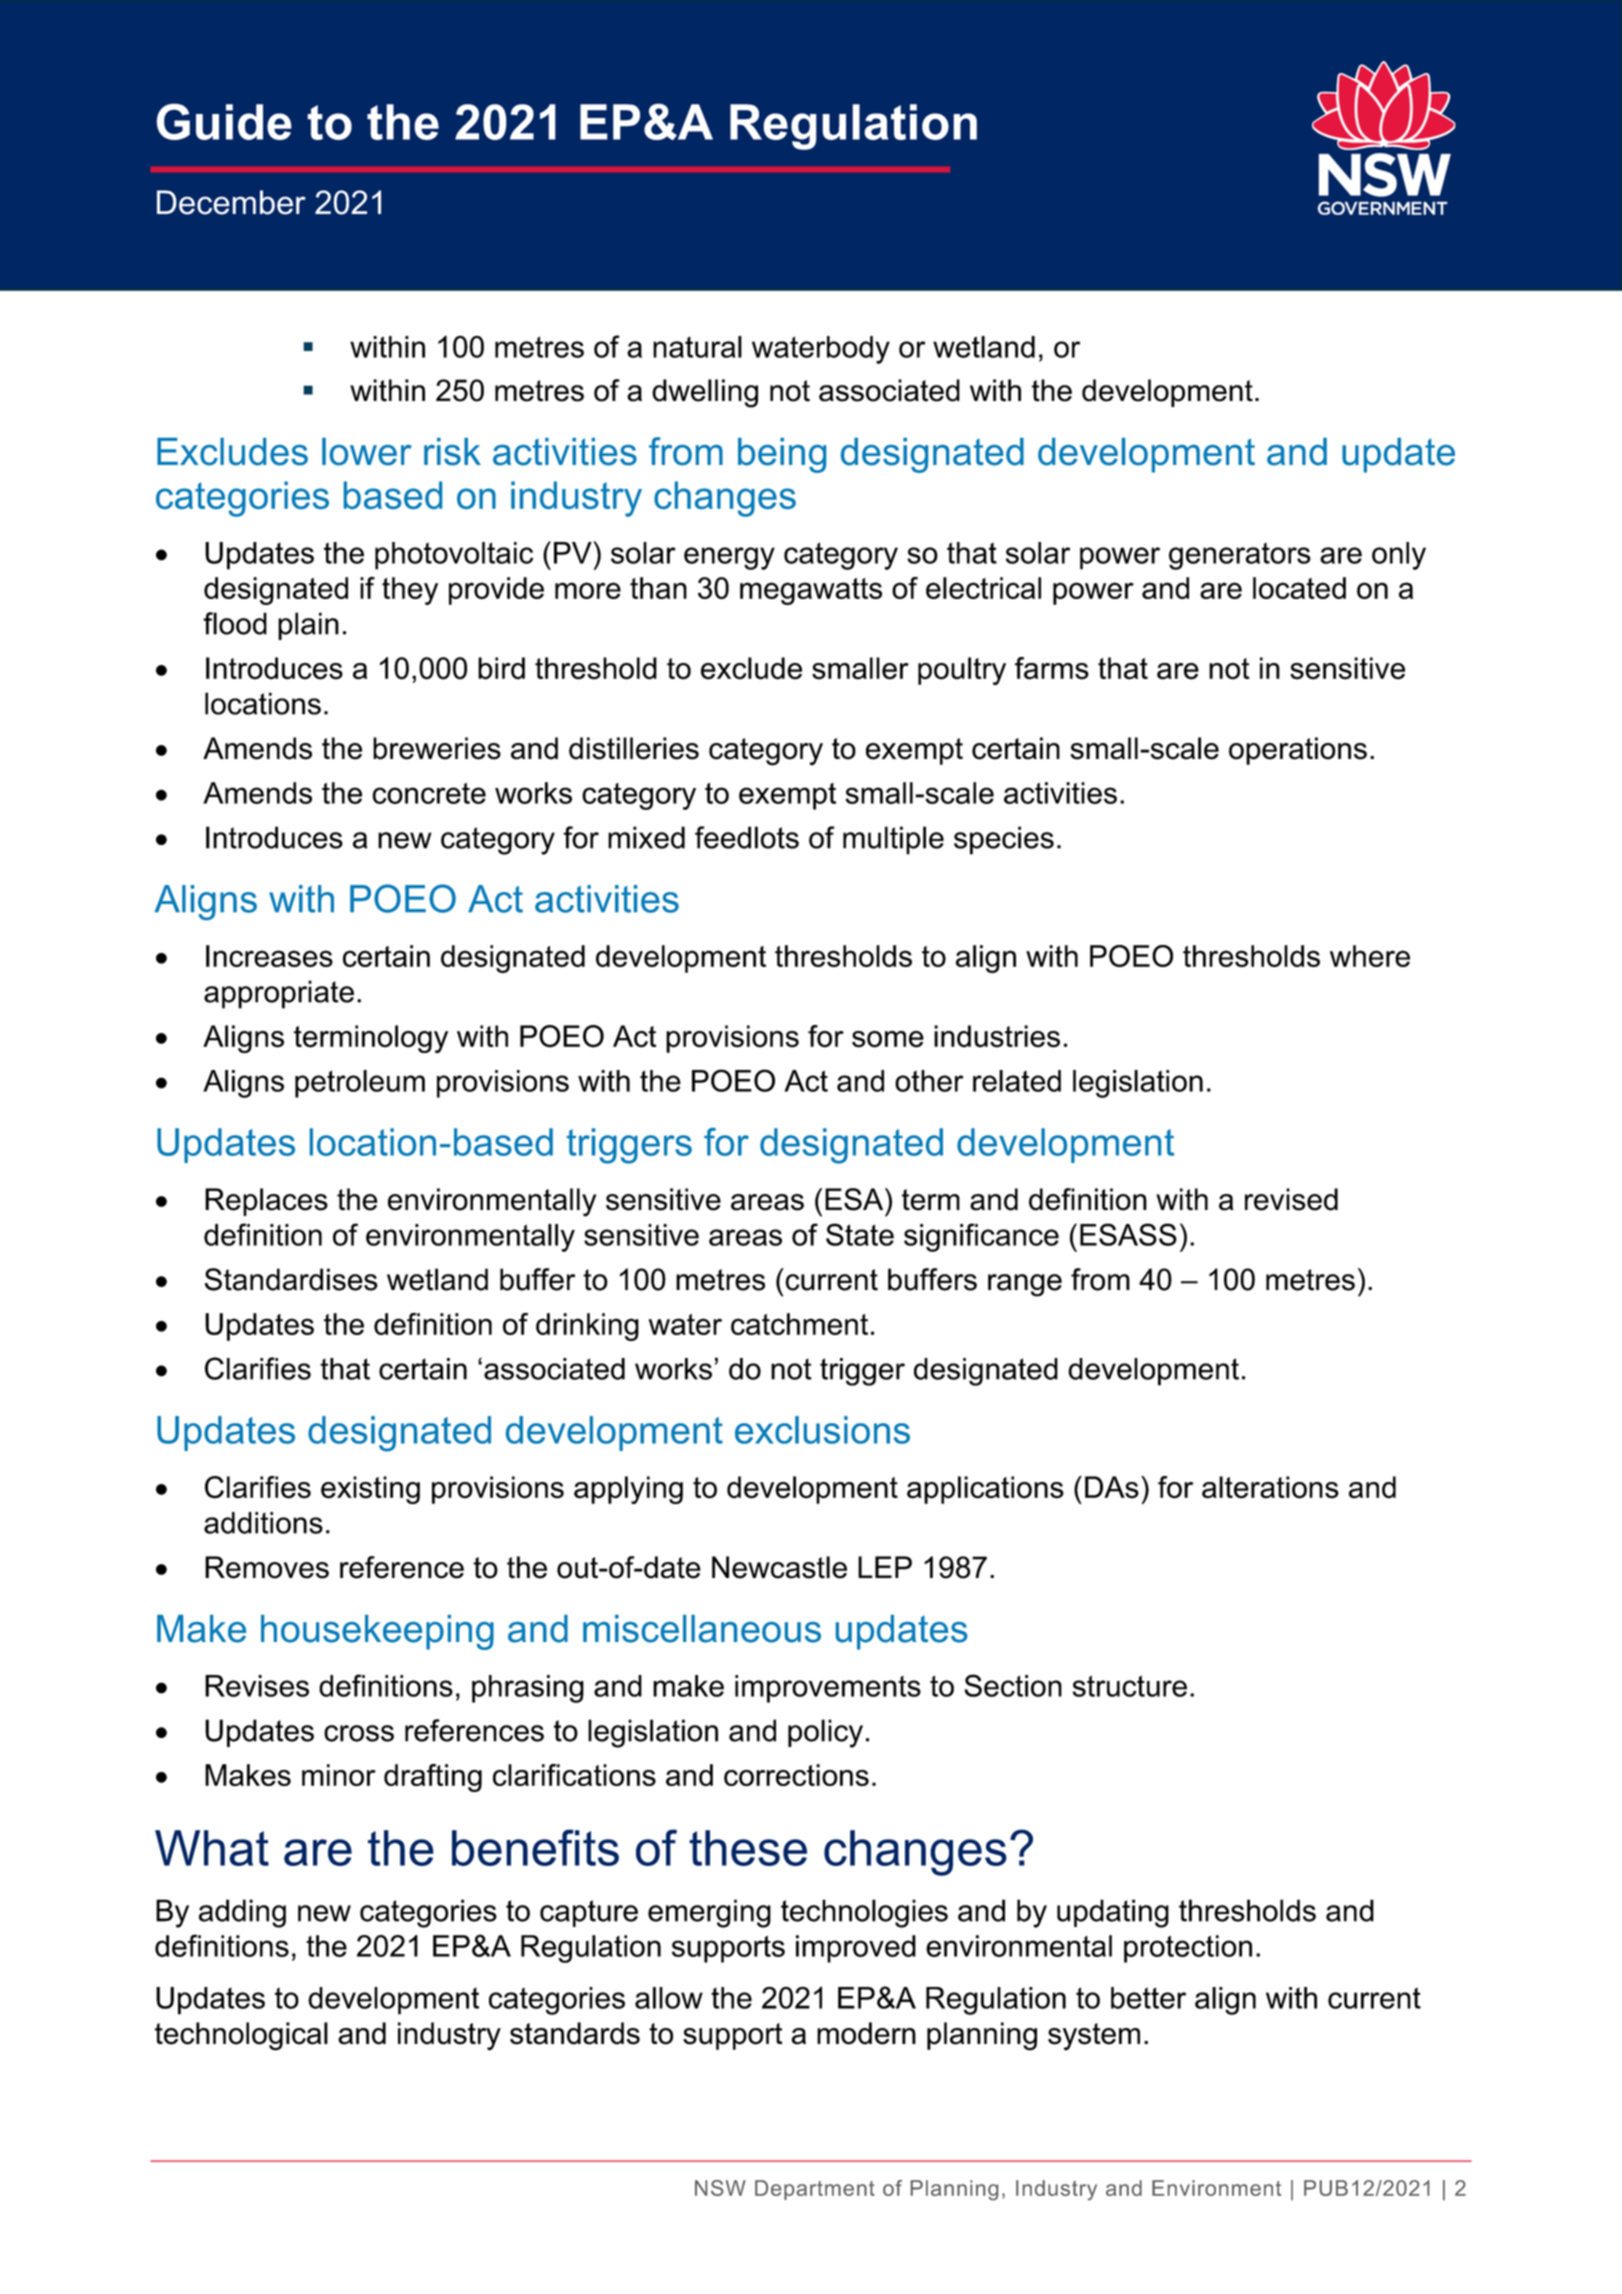 The image size is (1622, 2294). I want to click on Department, so click(815, 2190).
